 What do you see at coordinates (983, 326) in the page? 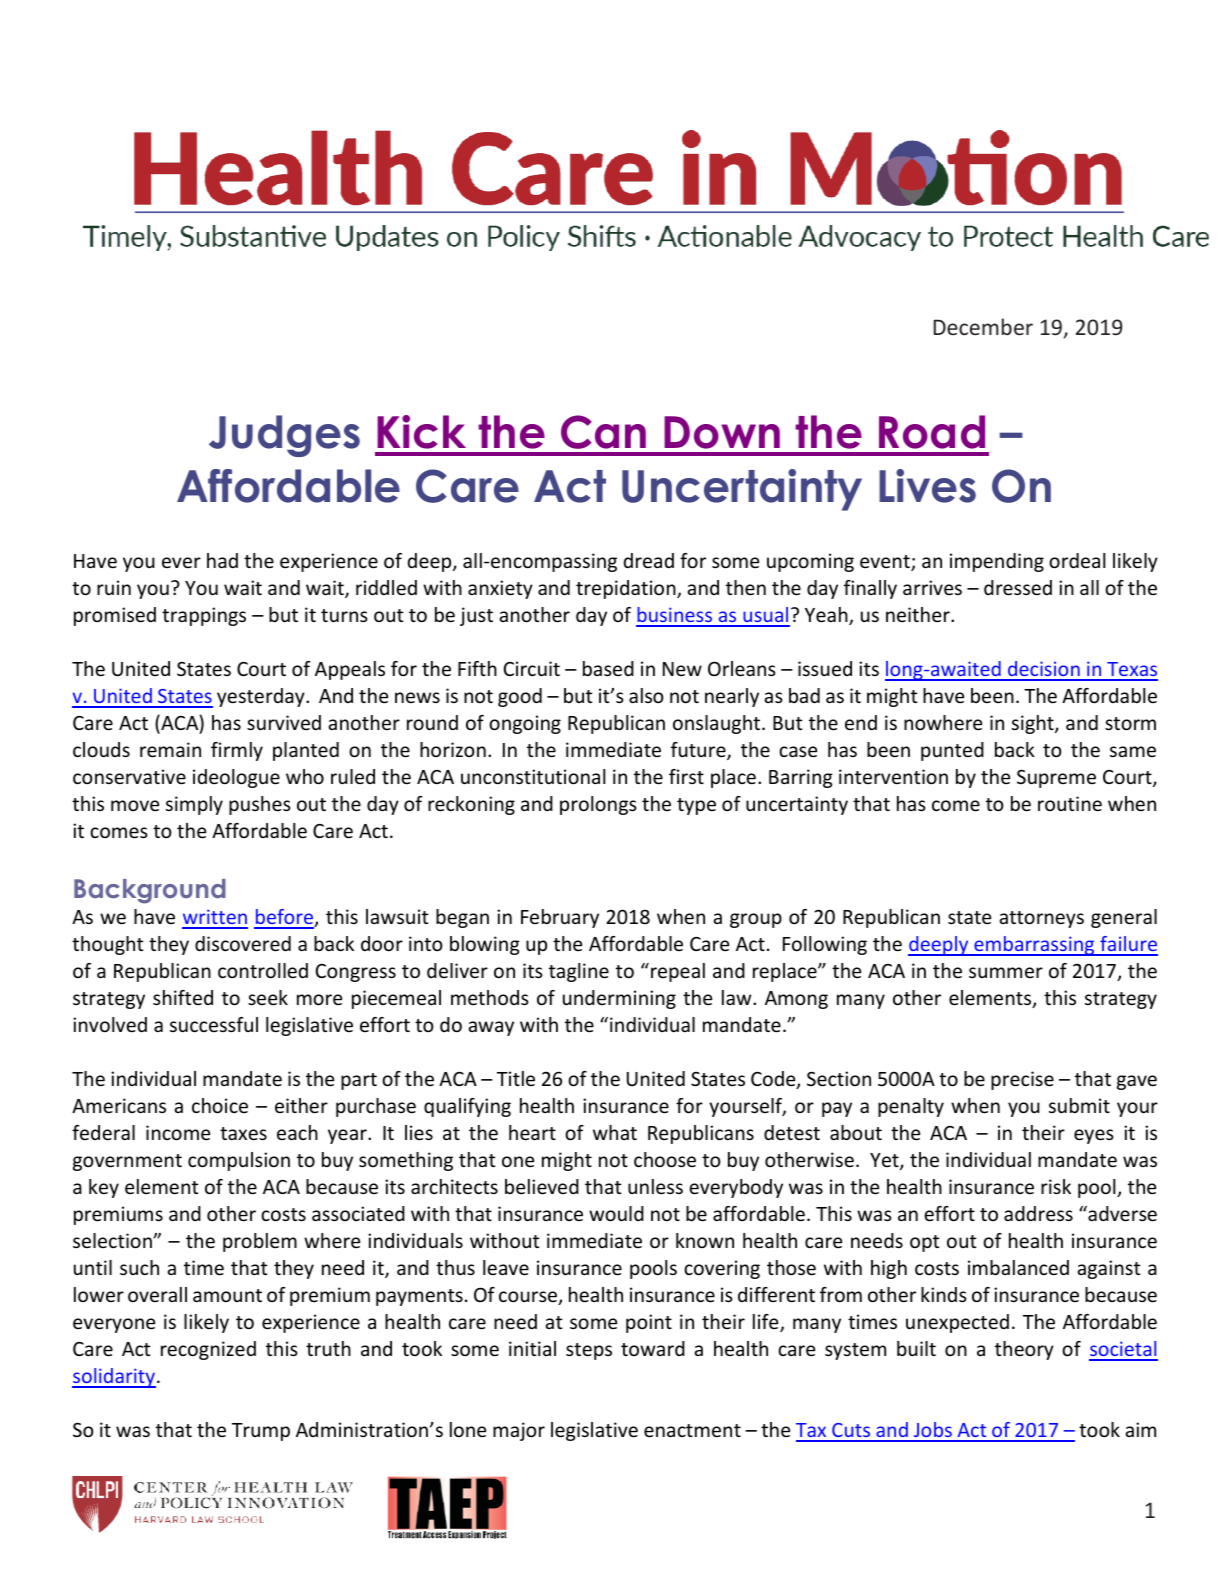
I see `December` at bounding box center [983, 326].
